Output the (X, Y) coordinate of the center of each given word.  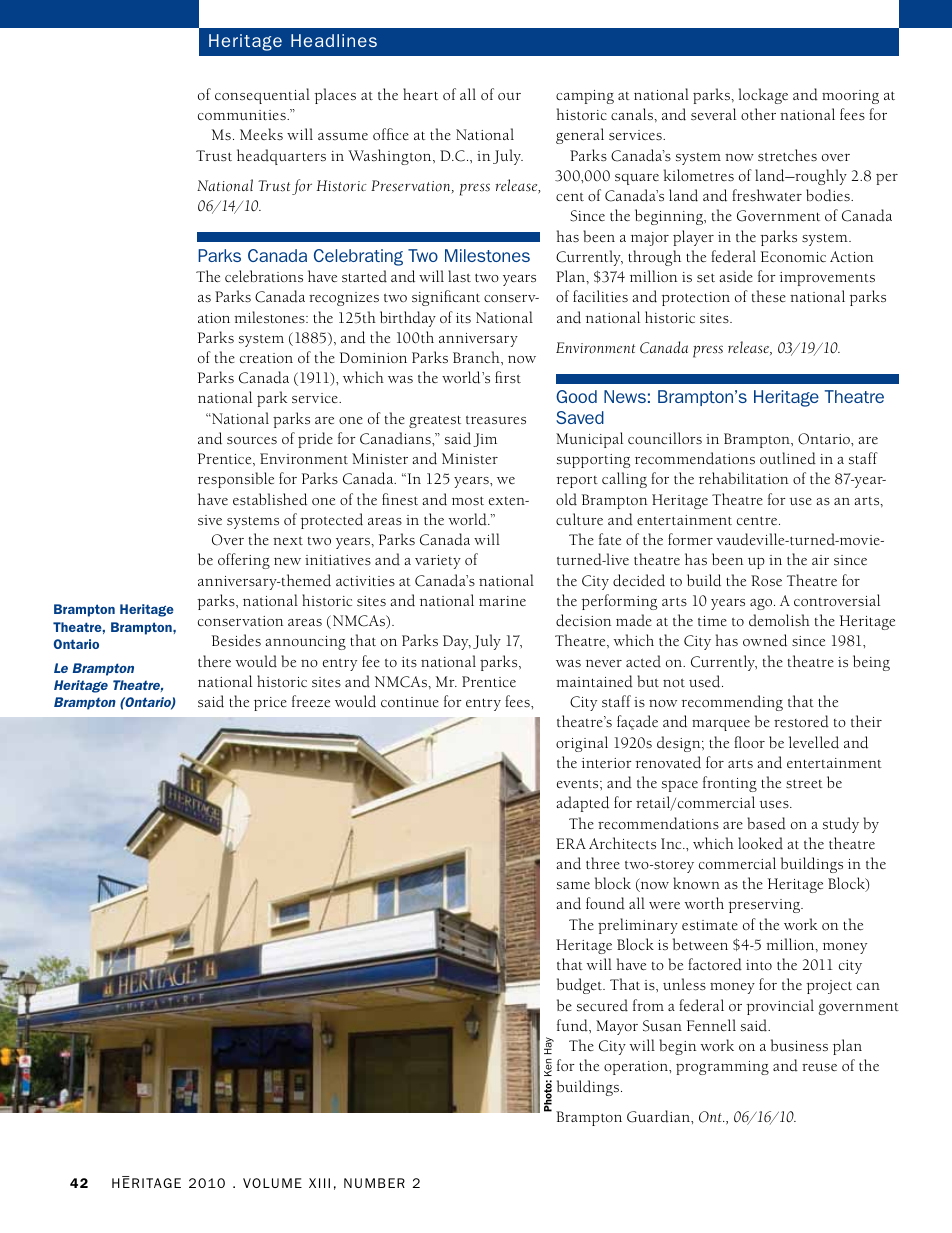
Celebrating (358, 257)
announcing (305, 643)
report (577, 482)
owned (765, 640)
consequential (262, 96)
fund (573, 1025)
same (573, 885)
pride (315, 440)
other (758, 114)
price (270, 704)
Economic (793, 256)
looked (760, 843)
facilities (600, 296)
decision (583, 620)
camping (585, 97)
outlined (788, 458)
